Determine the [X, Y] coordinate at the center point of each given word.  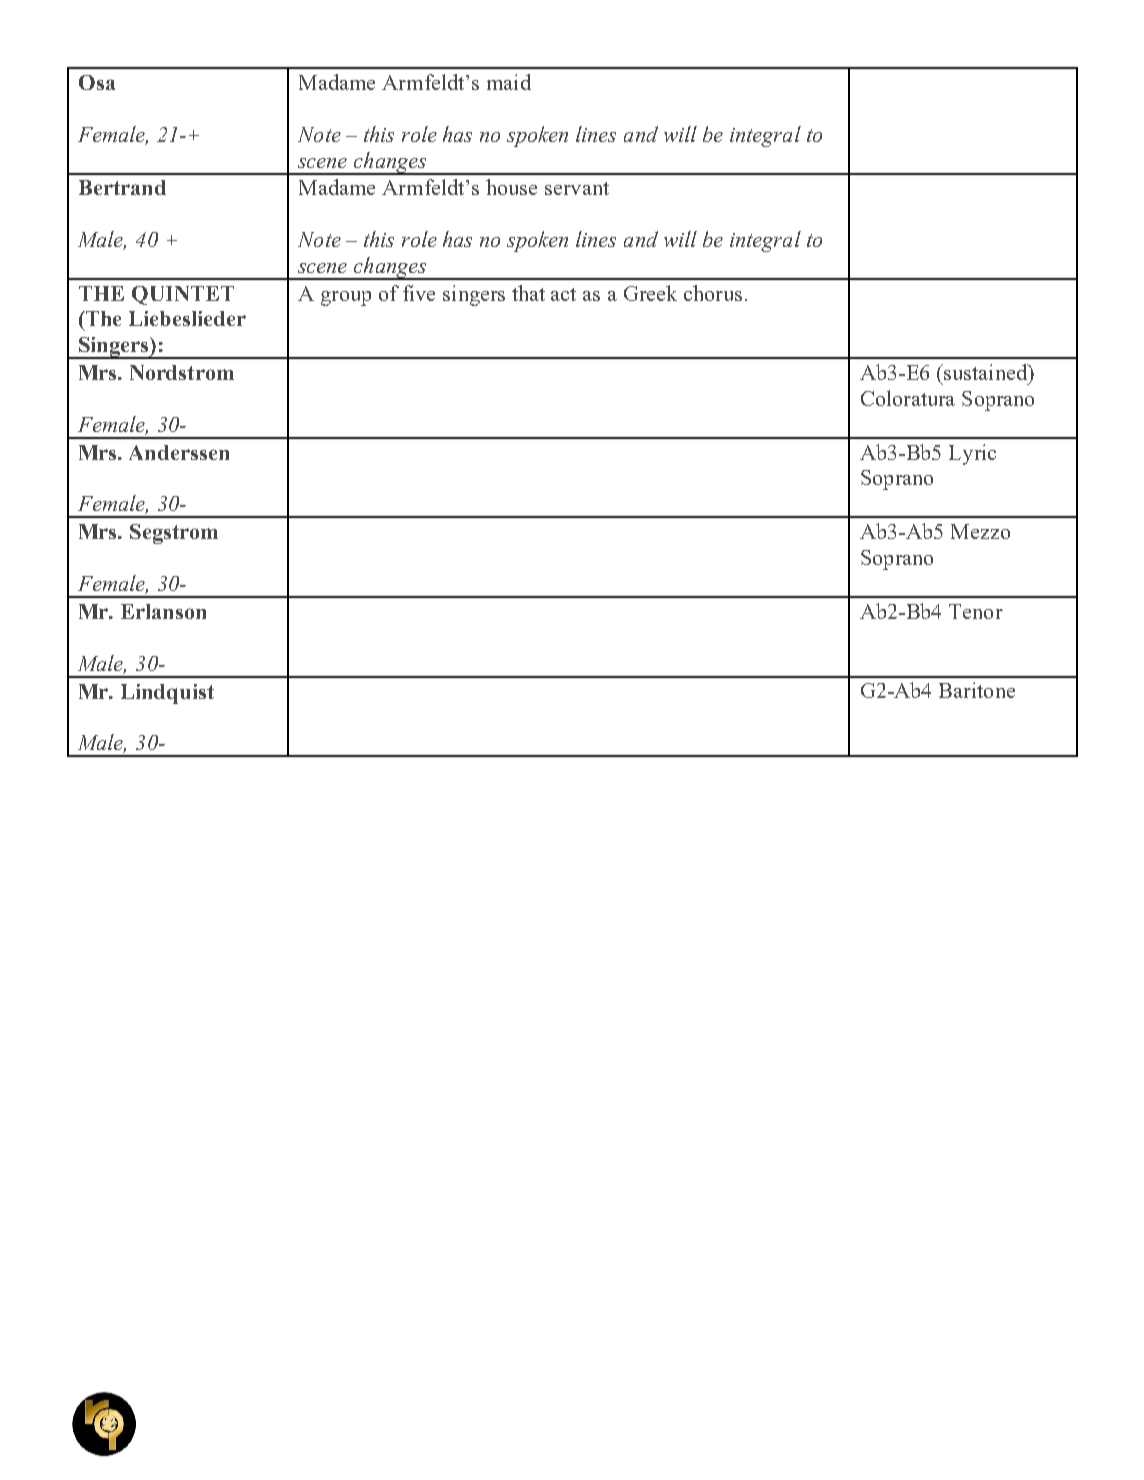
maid [509, 82]
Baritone [977, 690]
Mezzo [980, 531]
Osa [97, 82]
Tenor [976, 611]
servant [577, 188]
